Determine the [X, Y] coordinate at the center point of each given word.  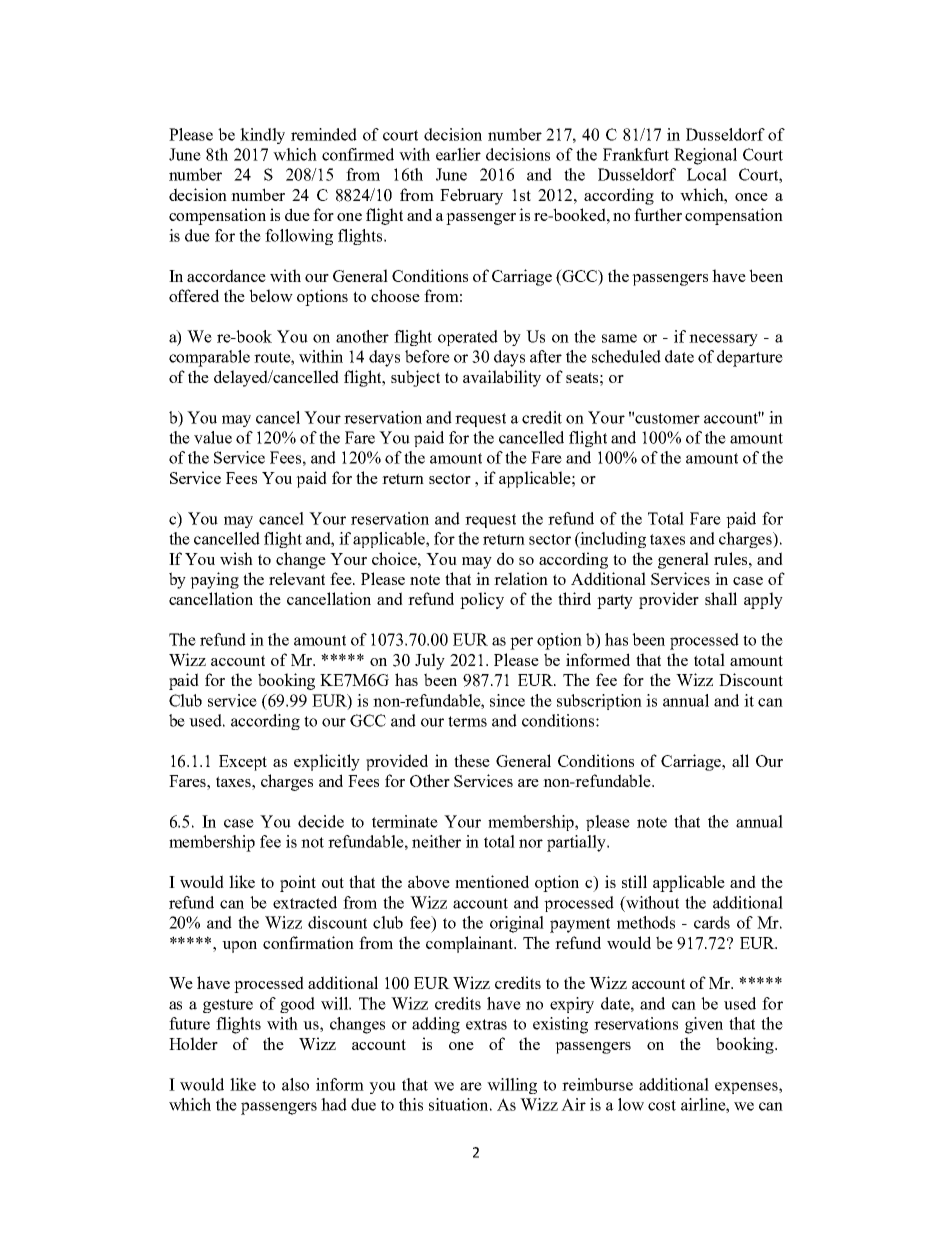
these [472, 760]
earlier [458, 154]
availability [502, 378]
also [295, 1084]
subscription [599, 702]
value [213, 437]
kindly [262, 136]
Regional [705, 156]
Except [243, 763]
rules [732, 558]
